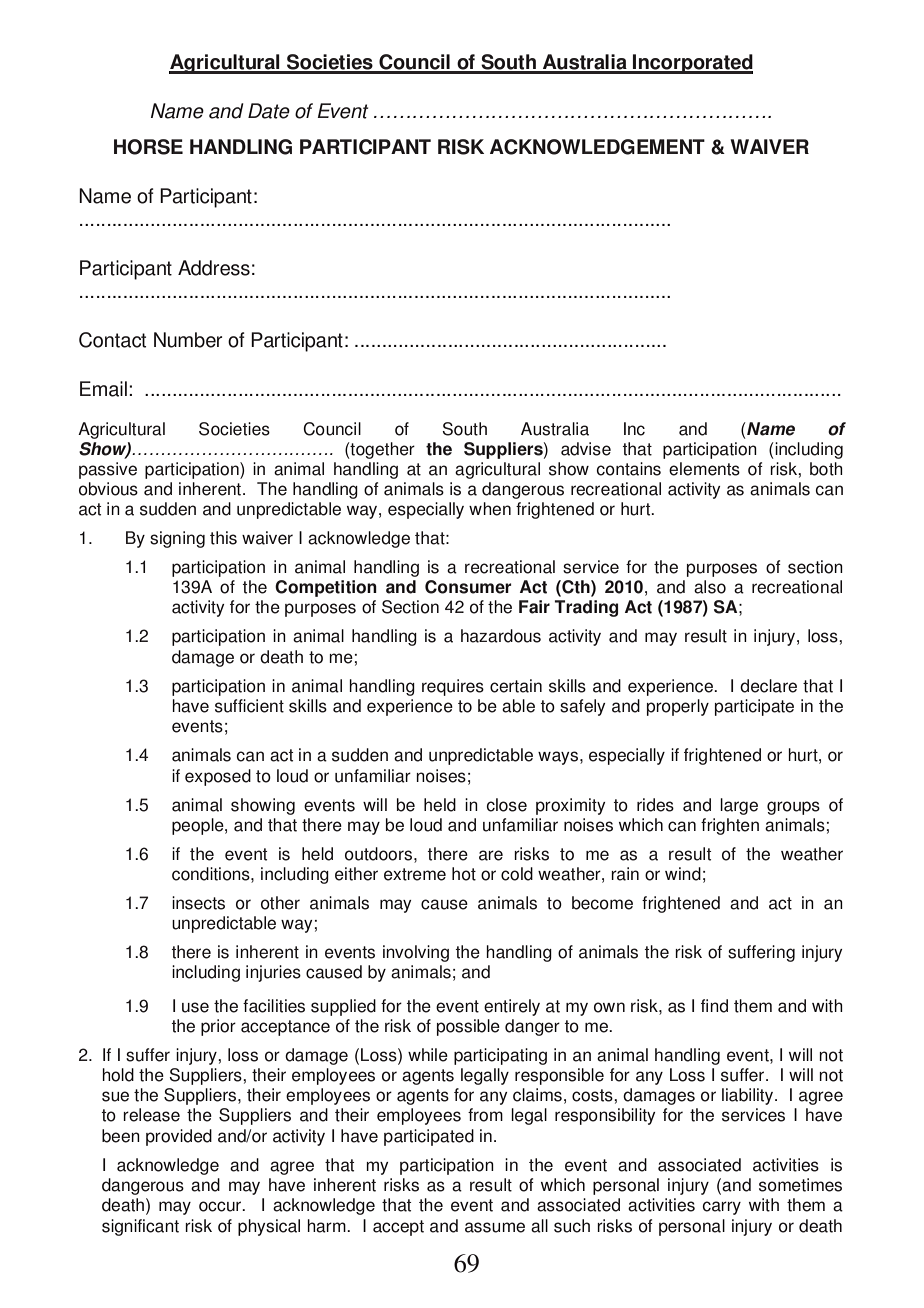  I want to click on occur, so click(221, 1206).
